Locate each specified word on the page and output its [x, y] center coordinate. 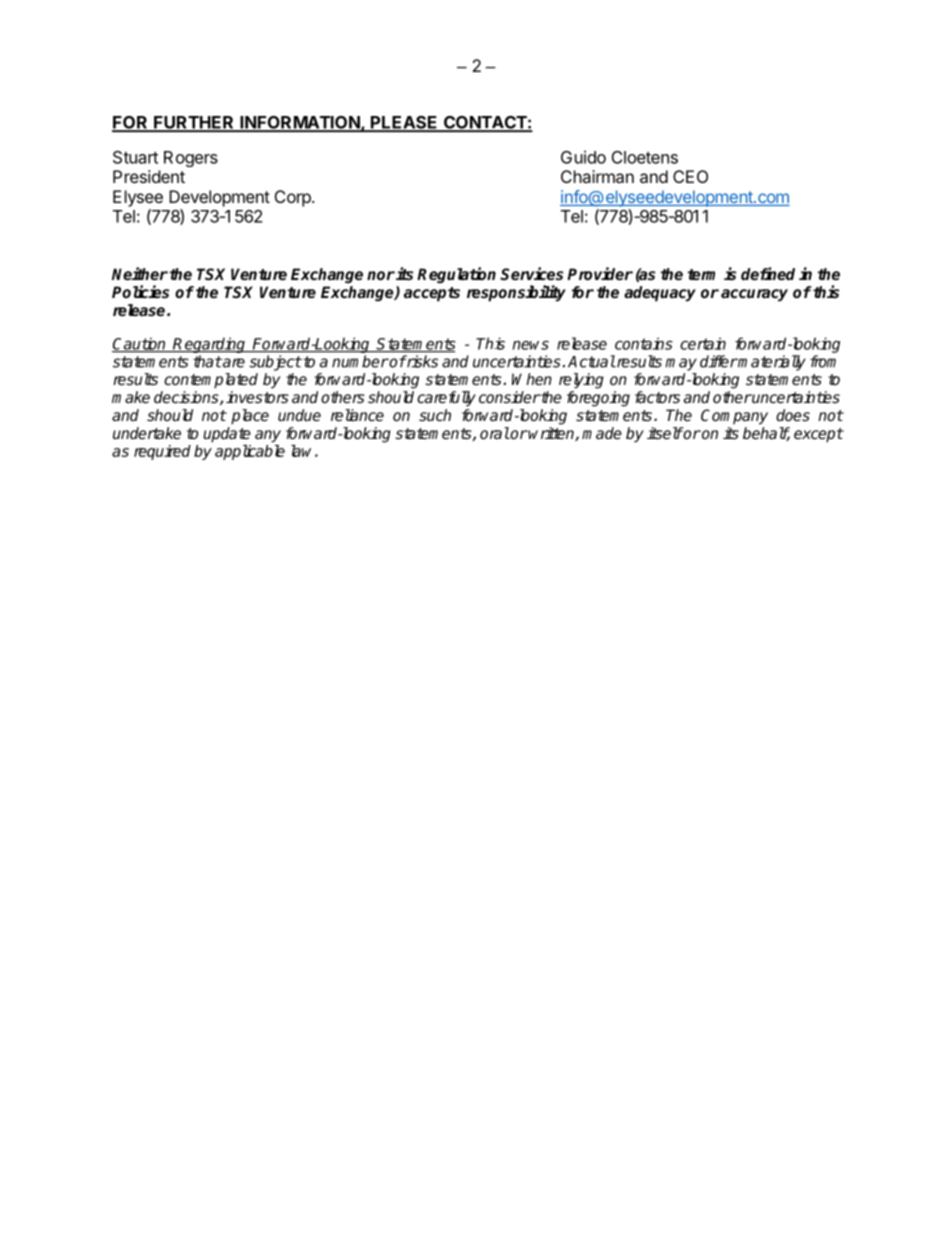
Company [734, 417]
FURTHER [194, 123]
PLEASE [404, 123]
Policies [140, 292]
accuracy [754, 295]
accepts [432, 294]
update [227, 435]
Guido [583, 157]
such [435, 415]
